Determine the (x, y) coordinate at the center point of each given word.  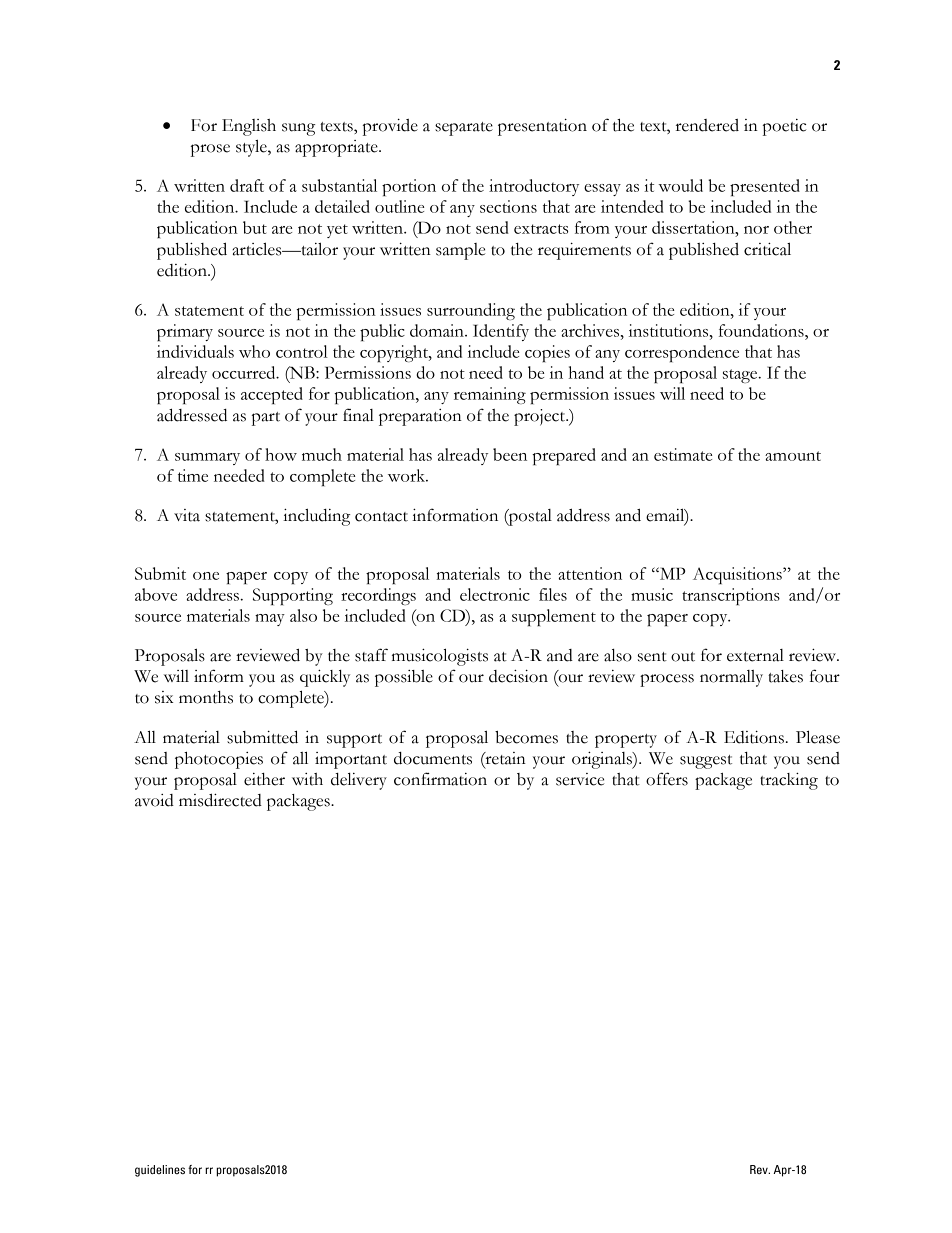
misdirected (220, 800)
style (252, 148)
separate (464, 129)
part (266, 419)
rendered (707, 125)
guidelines (160, 1171)
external (755, 655)
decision (518, 676)
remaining (490, 395)
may (270, 620)
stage (741, 376)
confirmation (440, 779)
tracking (789, 781)
